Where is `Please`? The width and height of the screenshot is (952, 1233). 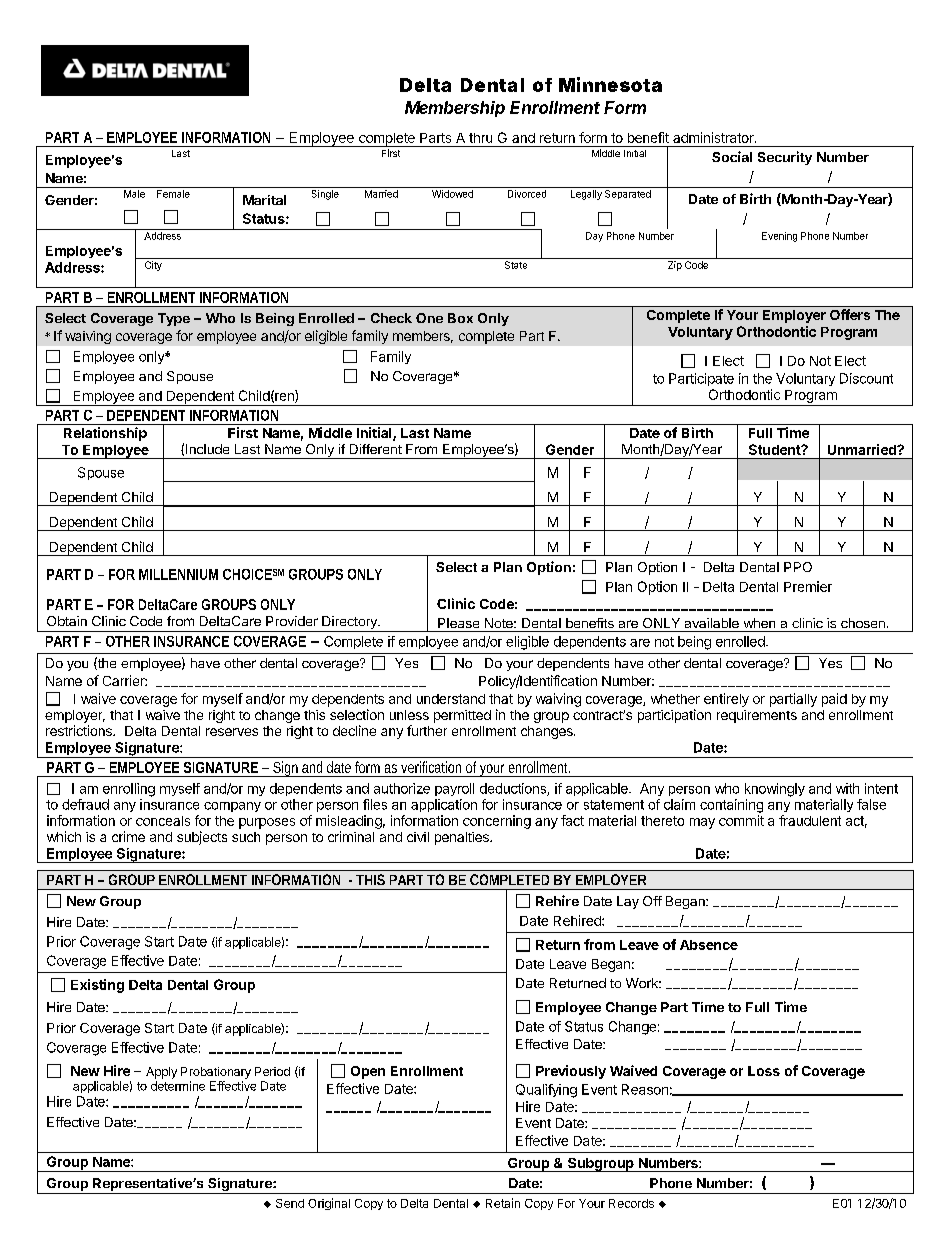
Please is located at coordinates (458, 623).
